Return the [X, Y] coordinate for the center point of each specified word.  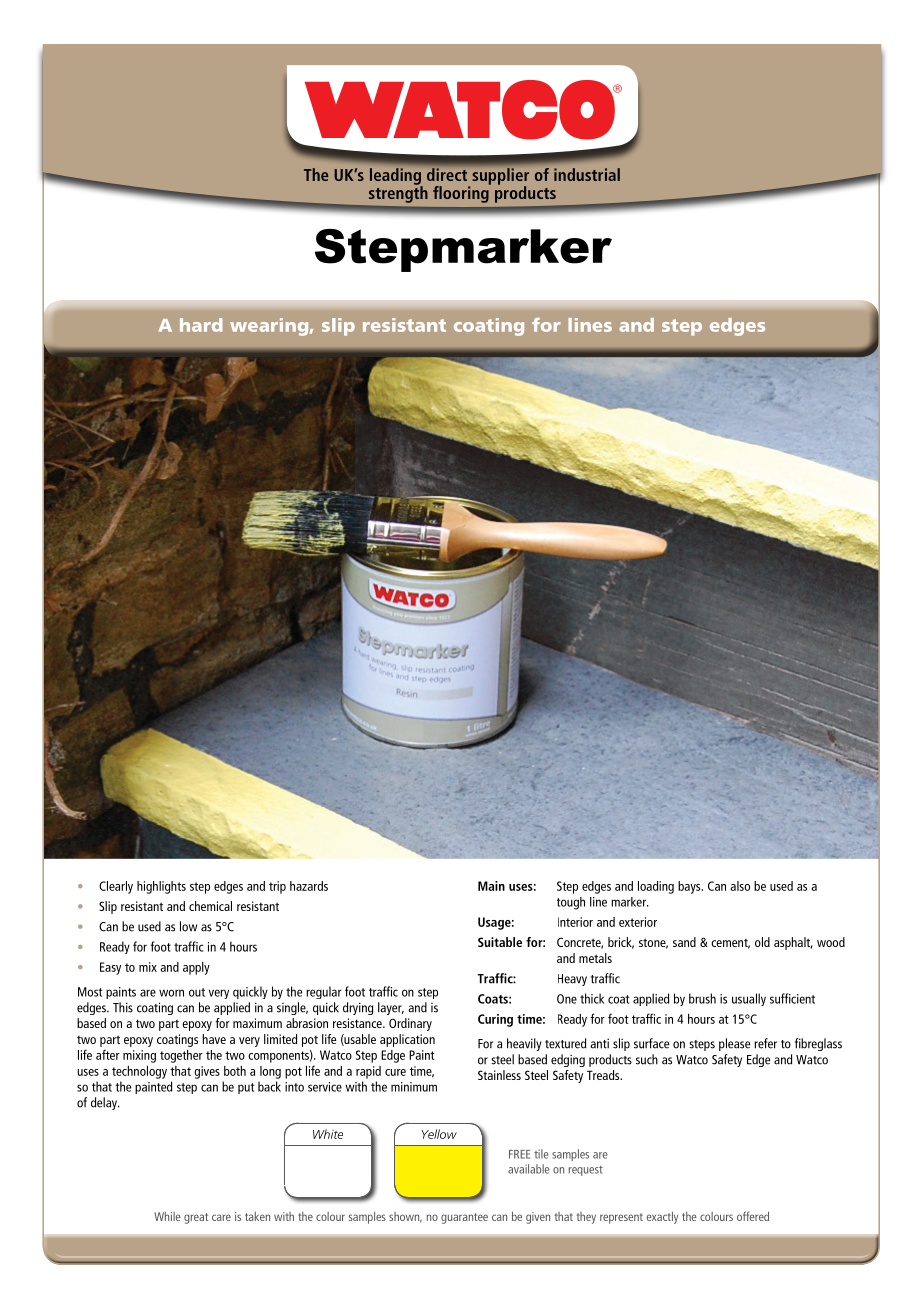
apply [196, 968]
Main [491, 886]
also [740, 886]
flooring [462, 193]
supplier [501, 177]
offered [753, 1216]
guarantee [464, 1218]
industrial [587, 174]
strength [398, 193]
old [762, 942]
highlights [161, 887]
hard [201, 325]
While [167, 1216]
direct [447, 174]
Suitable [500, 942]
